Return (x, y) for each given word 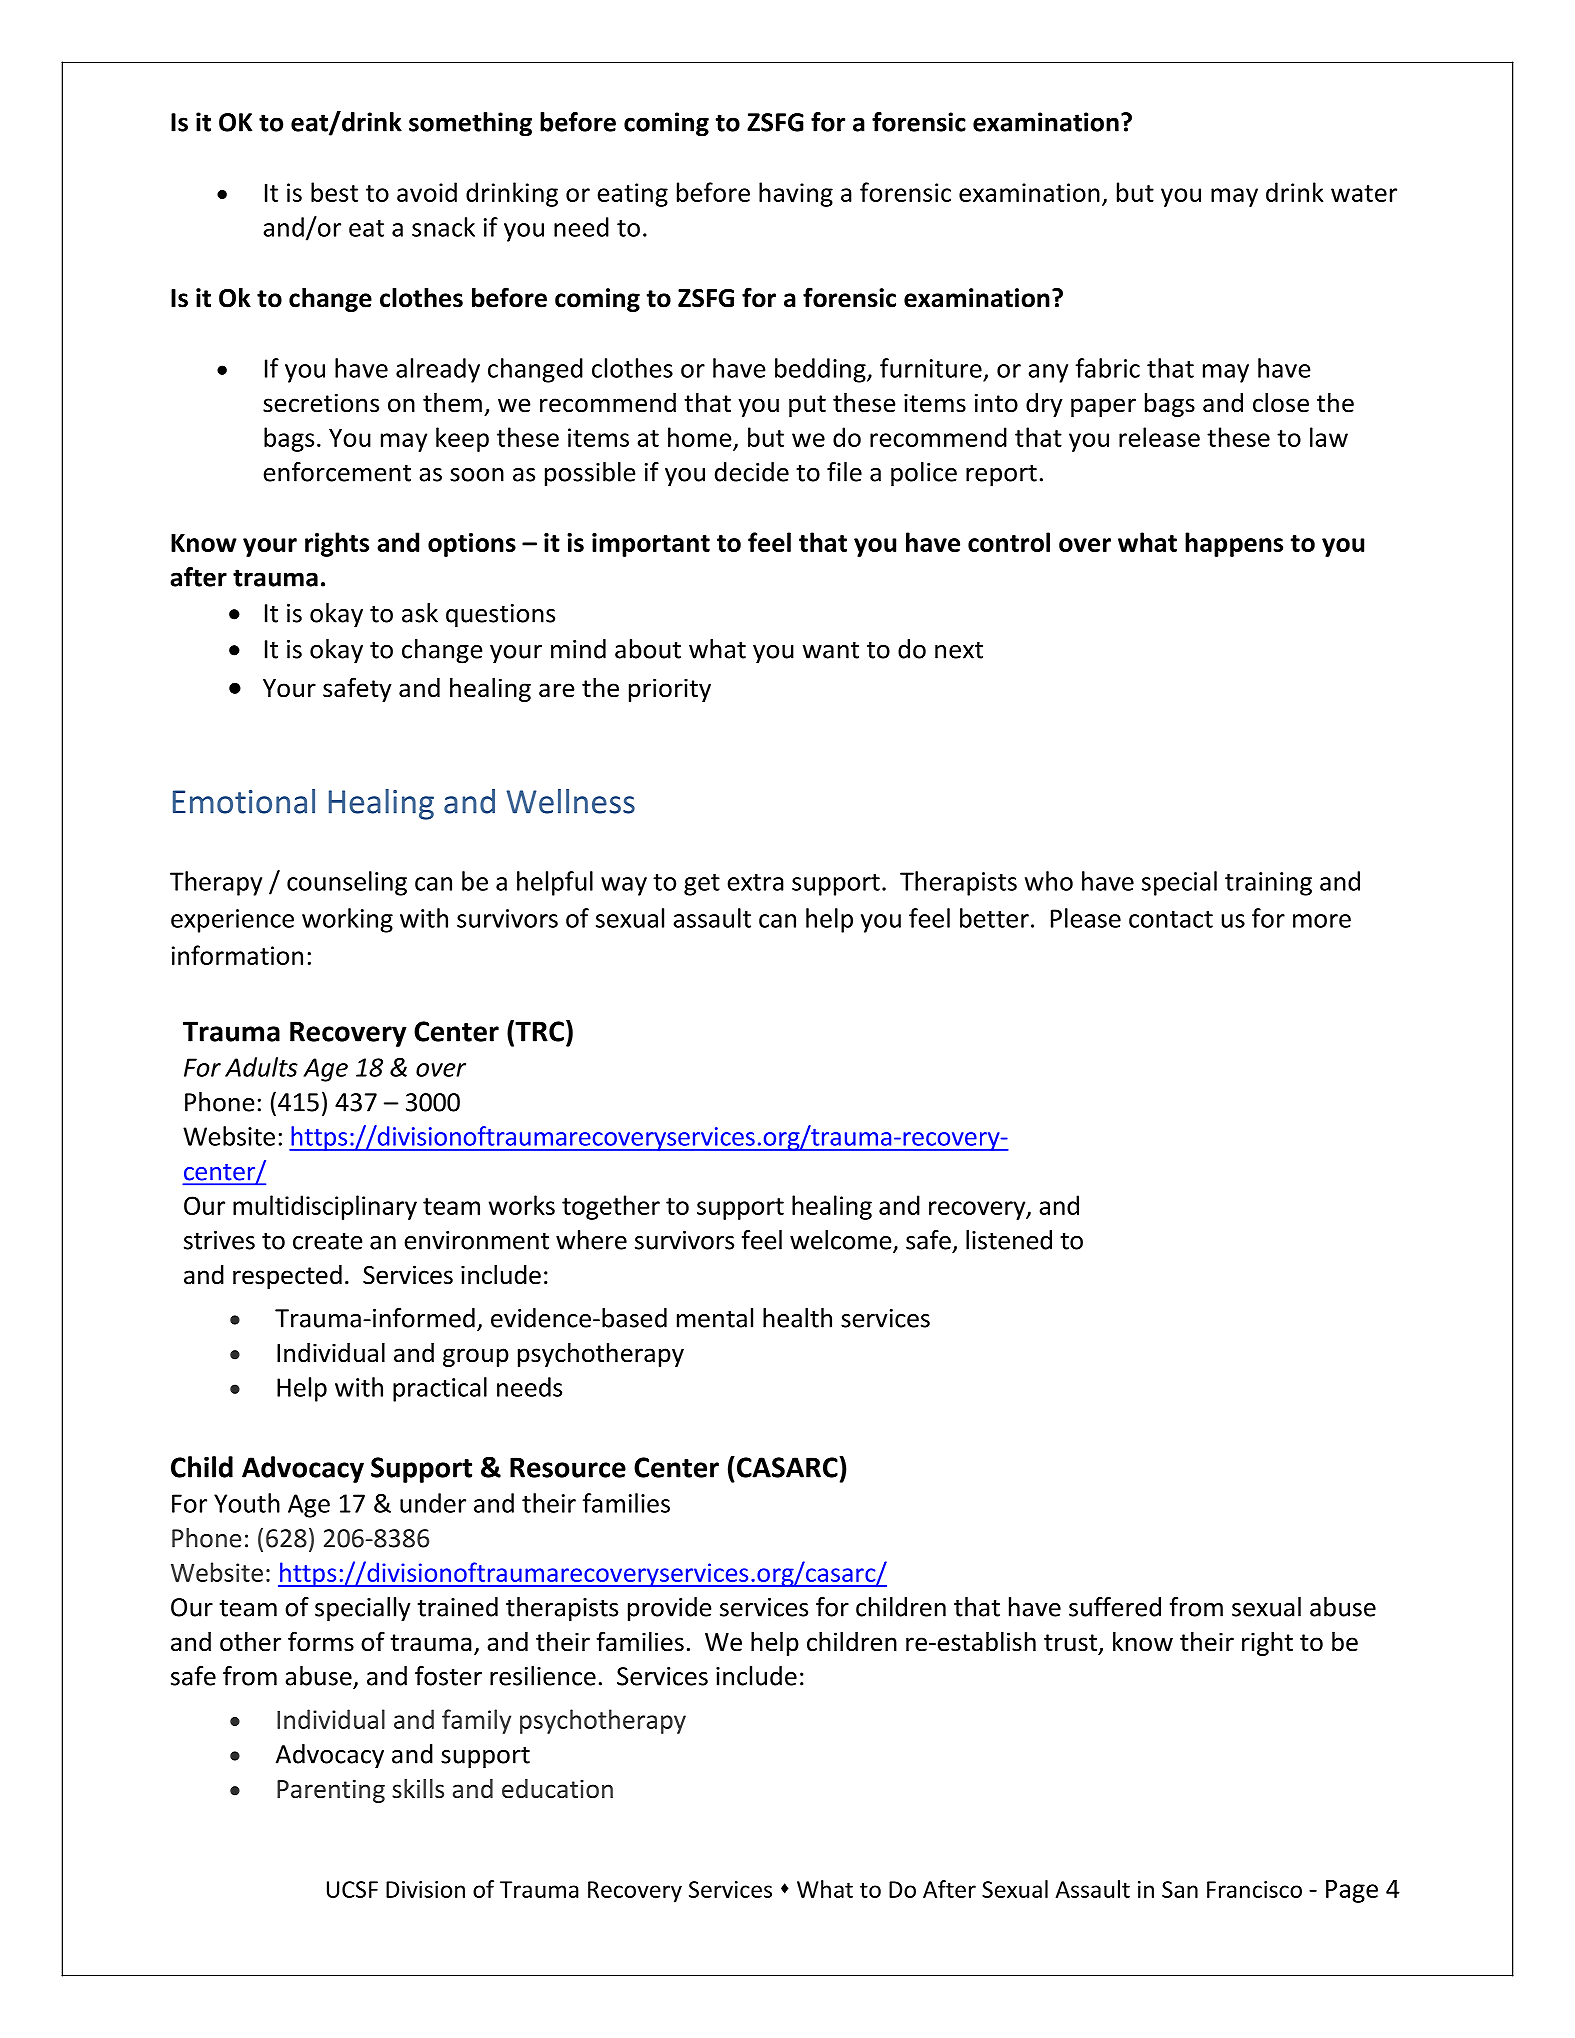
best (334, 192)
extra (755, 882)
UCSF (352, 1889)
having (796, 194)
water (1364, 193)
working (347, 920)
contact (1171, 919)
